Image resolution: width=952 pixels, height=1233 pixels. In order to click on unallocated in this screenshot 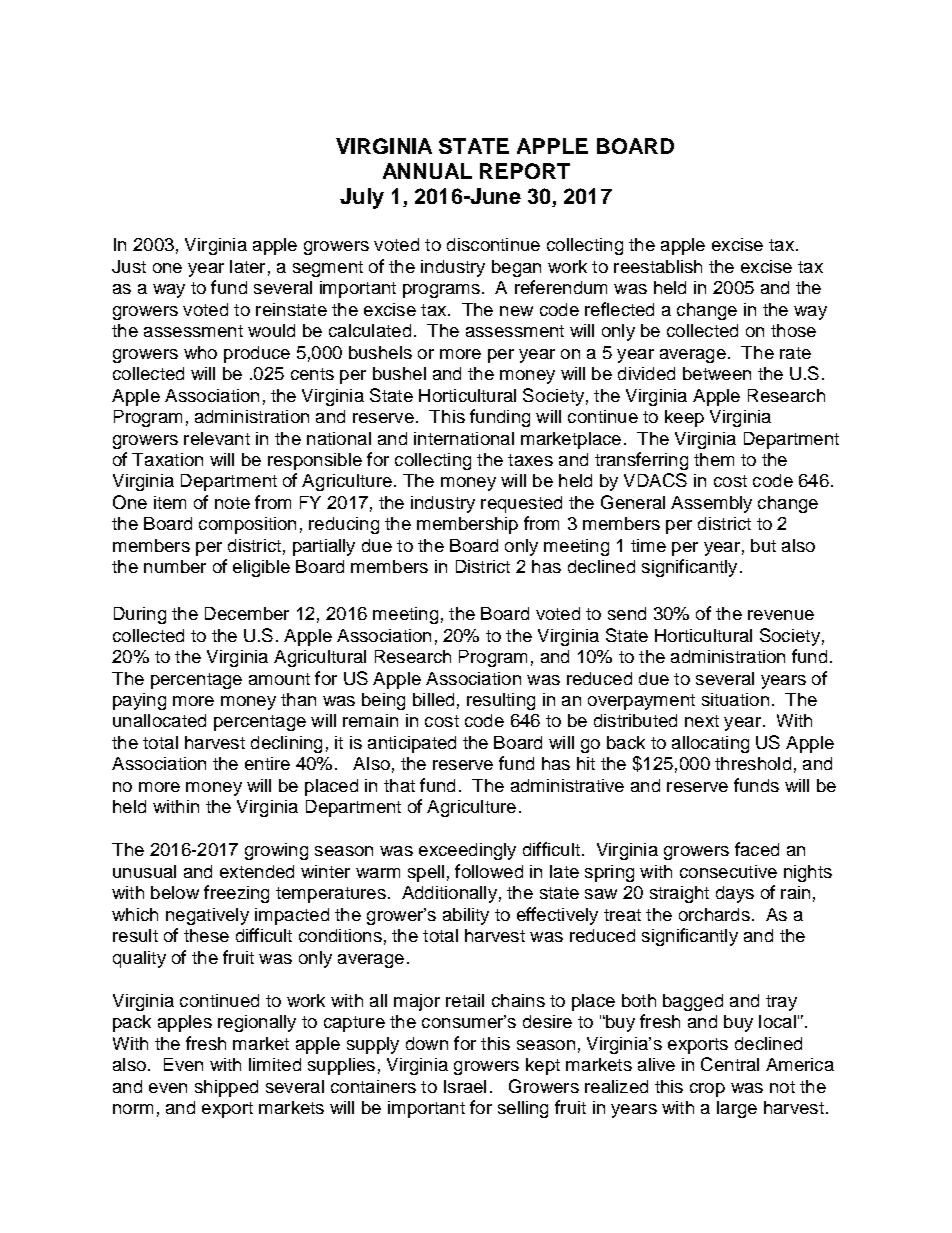, I will do `click(159, 720)`.
